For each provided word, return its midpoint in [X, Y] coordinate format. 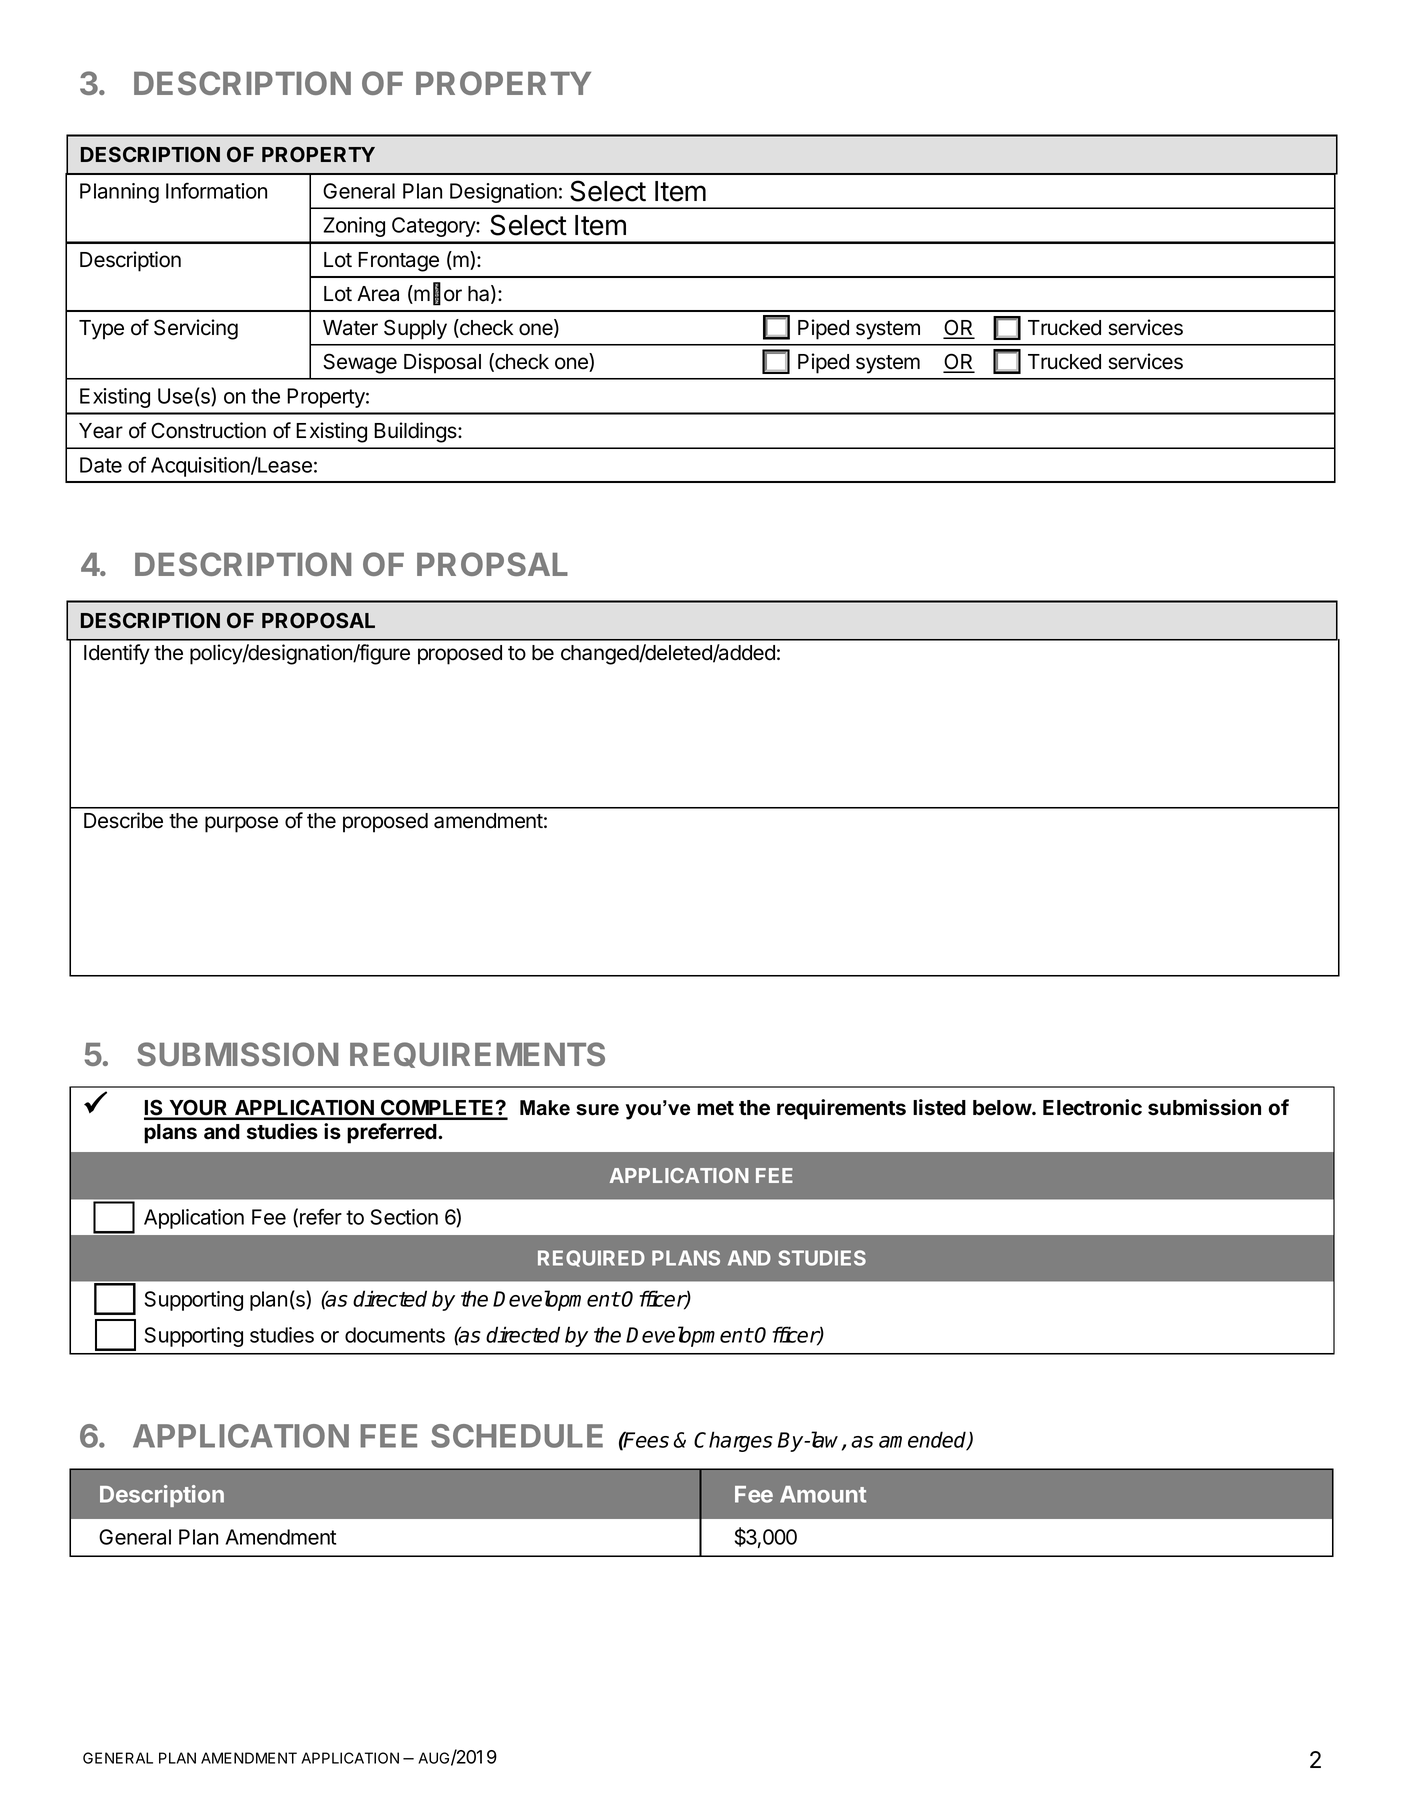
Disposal [442, 363]
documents [395, 1335]
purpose [241, 824]
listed [939, 1107]
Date [101, 465]
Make [545, 1108]
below [1003, 1108]
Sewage [360, 363]
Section [404, 1217]
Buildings [416, 432]
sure [597, 1110]
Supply [415, 329]
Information [216, 190]
